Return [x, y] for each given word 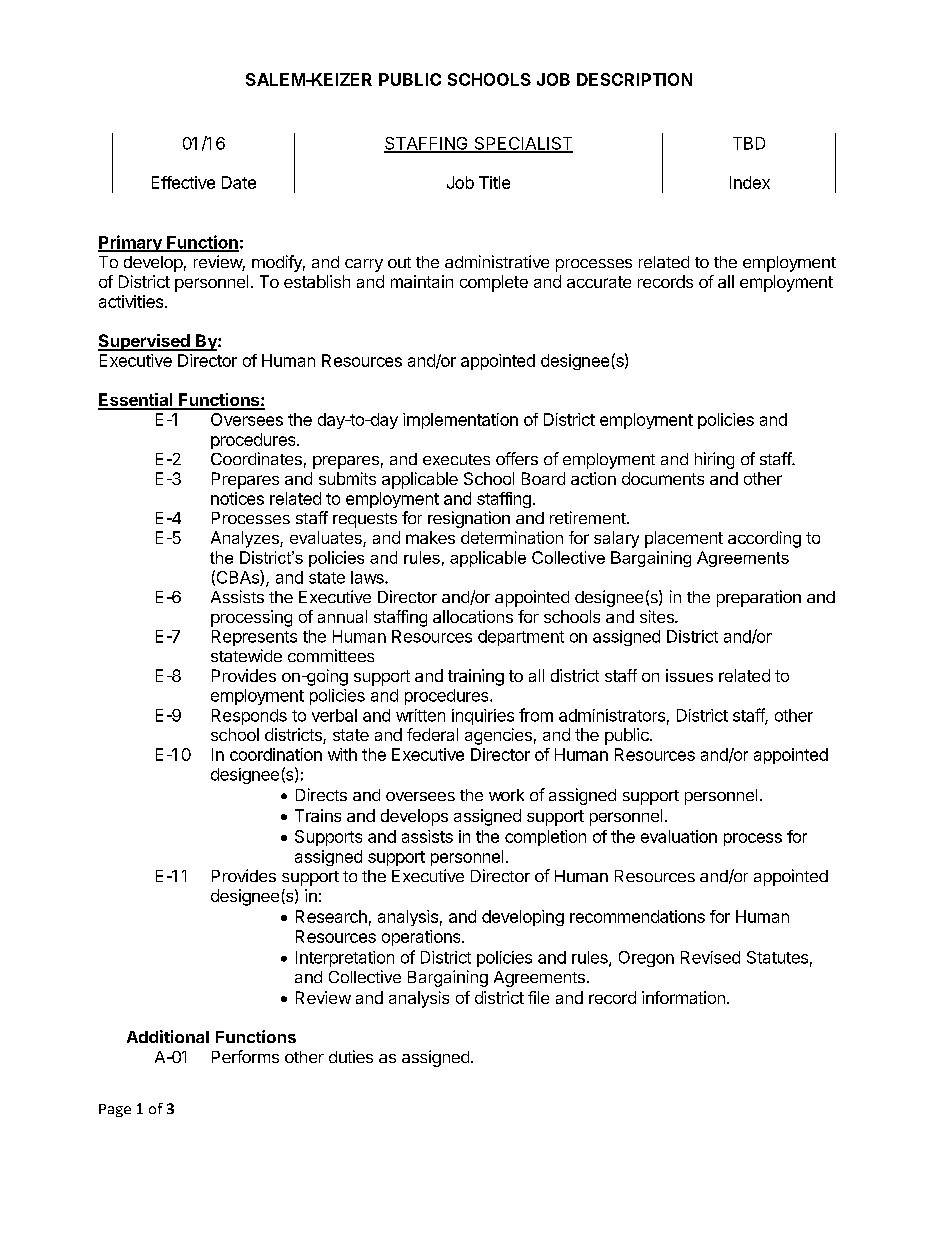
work [506, 795]
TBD [749, 143]
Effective [183, 182]
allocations [473, 616]
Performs [245, 1056]
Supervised [145, 342]
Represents [254, 638]
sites [658, 616]
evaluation [679, 836]
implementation [460, 421]
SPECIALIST [522, 144]
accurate [599, 282]
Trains [318, 815]
